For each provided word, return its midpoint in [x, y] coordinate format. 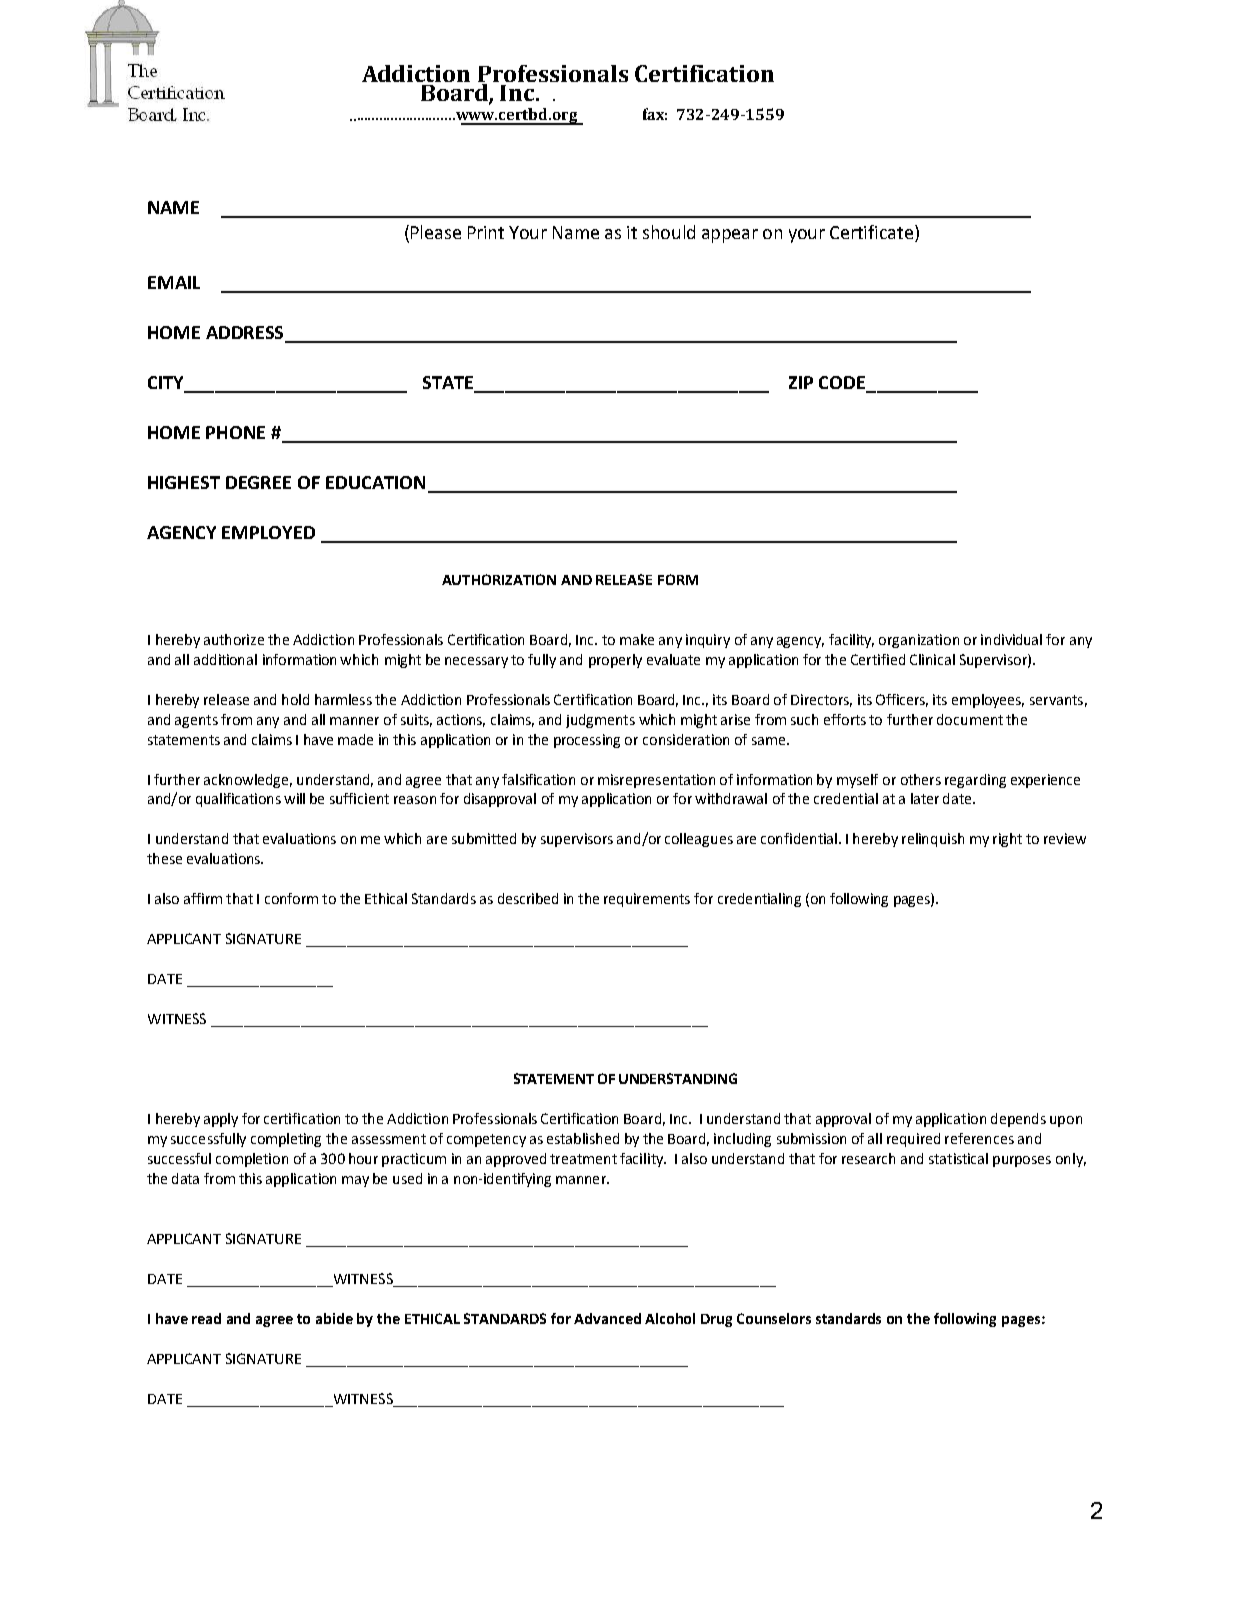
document [970, 719]
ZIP [801, 382]
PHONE [235, 432]
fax [655, 114]
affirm [203, 898]
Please [436, 232]
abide [334, 1318]
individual [1011, 639]
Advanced [607, 1318]
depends [1018, 1120]
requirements [647, 900]
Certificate [873, 233]
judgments [600, 721]
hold [295, 699]
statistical [958, 1158]
